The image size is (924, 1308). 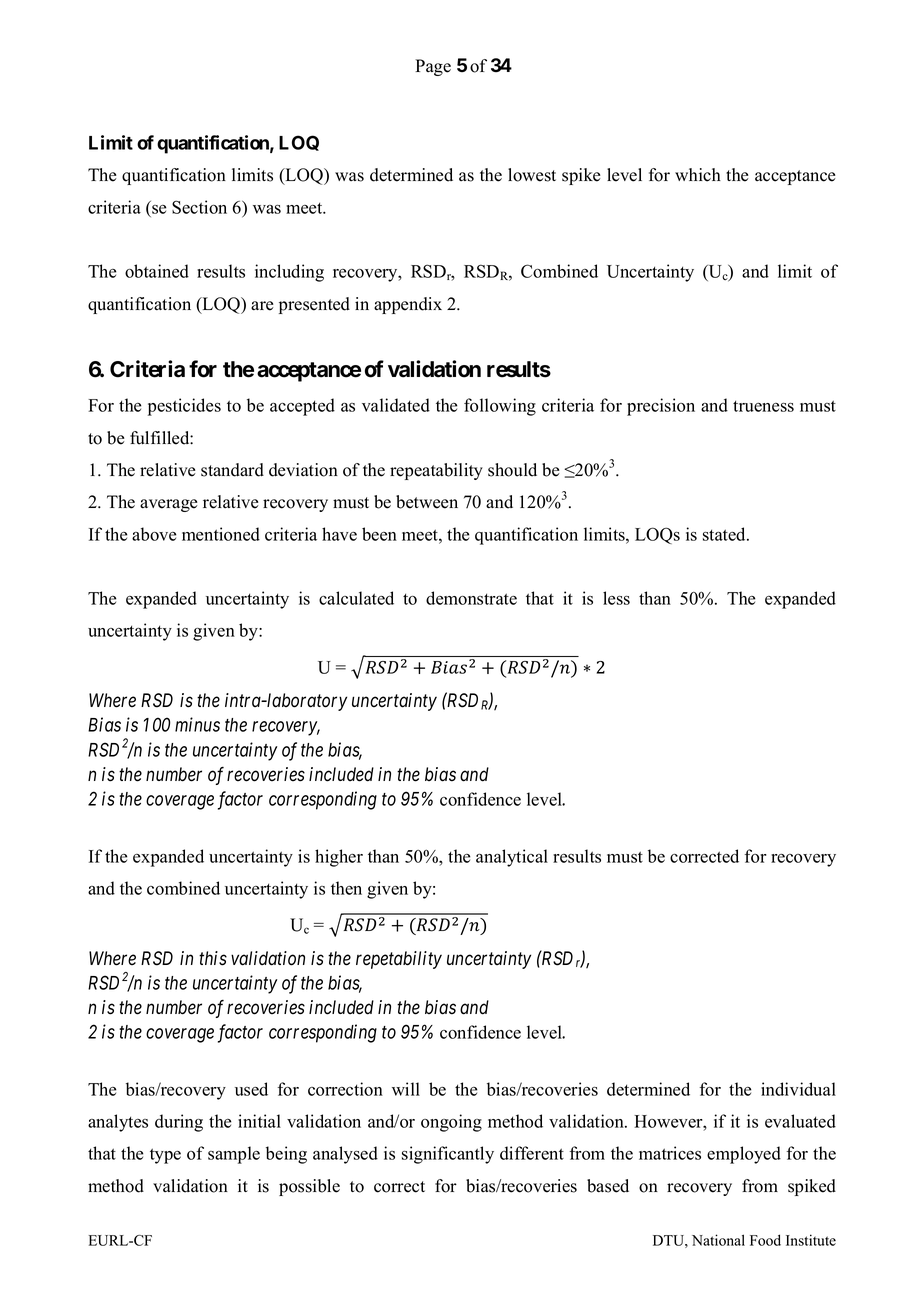 I want to click on which, so click(x=698, y=175).
